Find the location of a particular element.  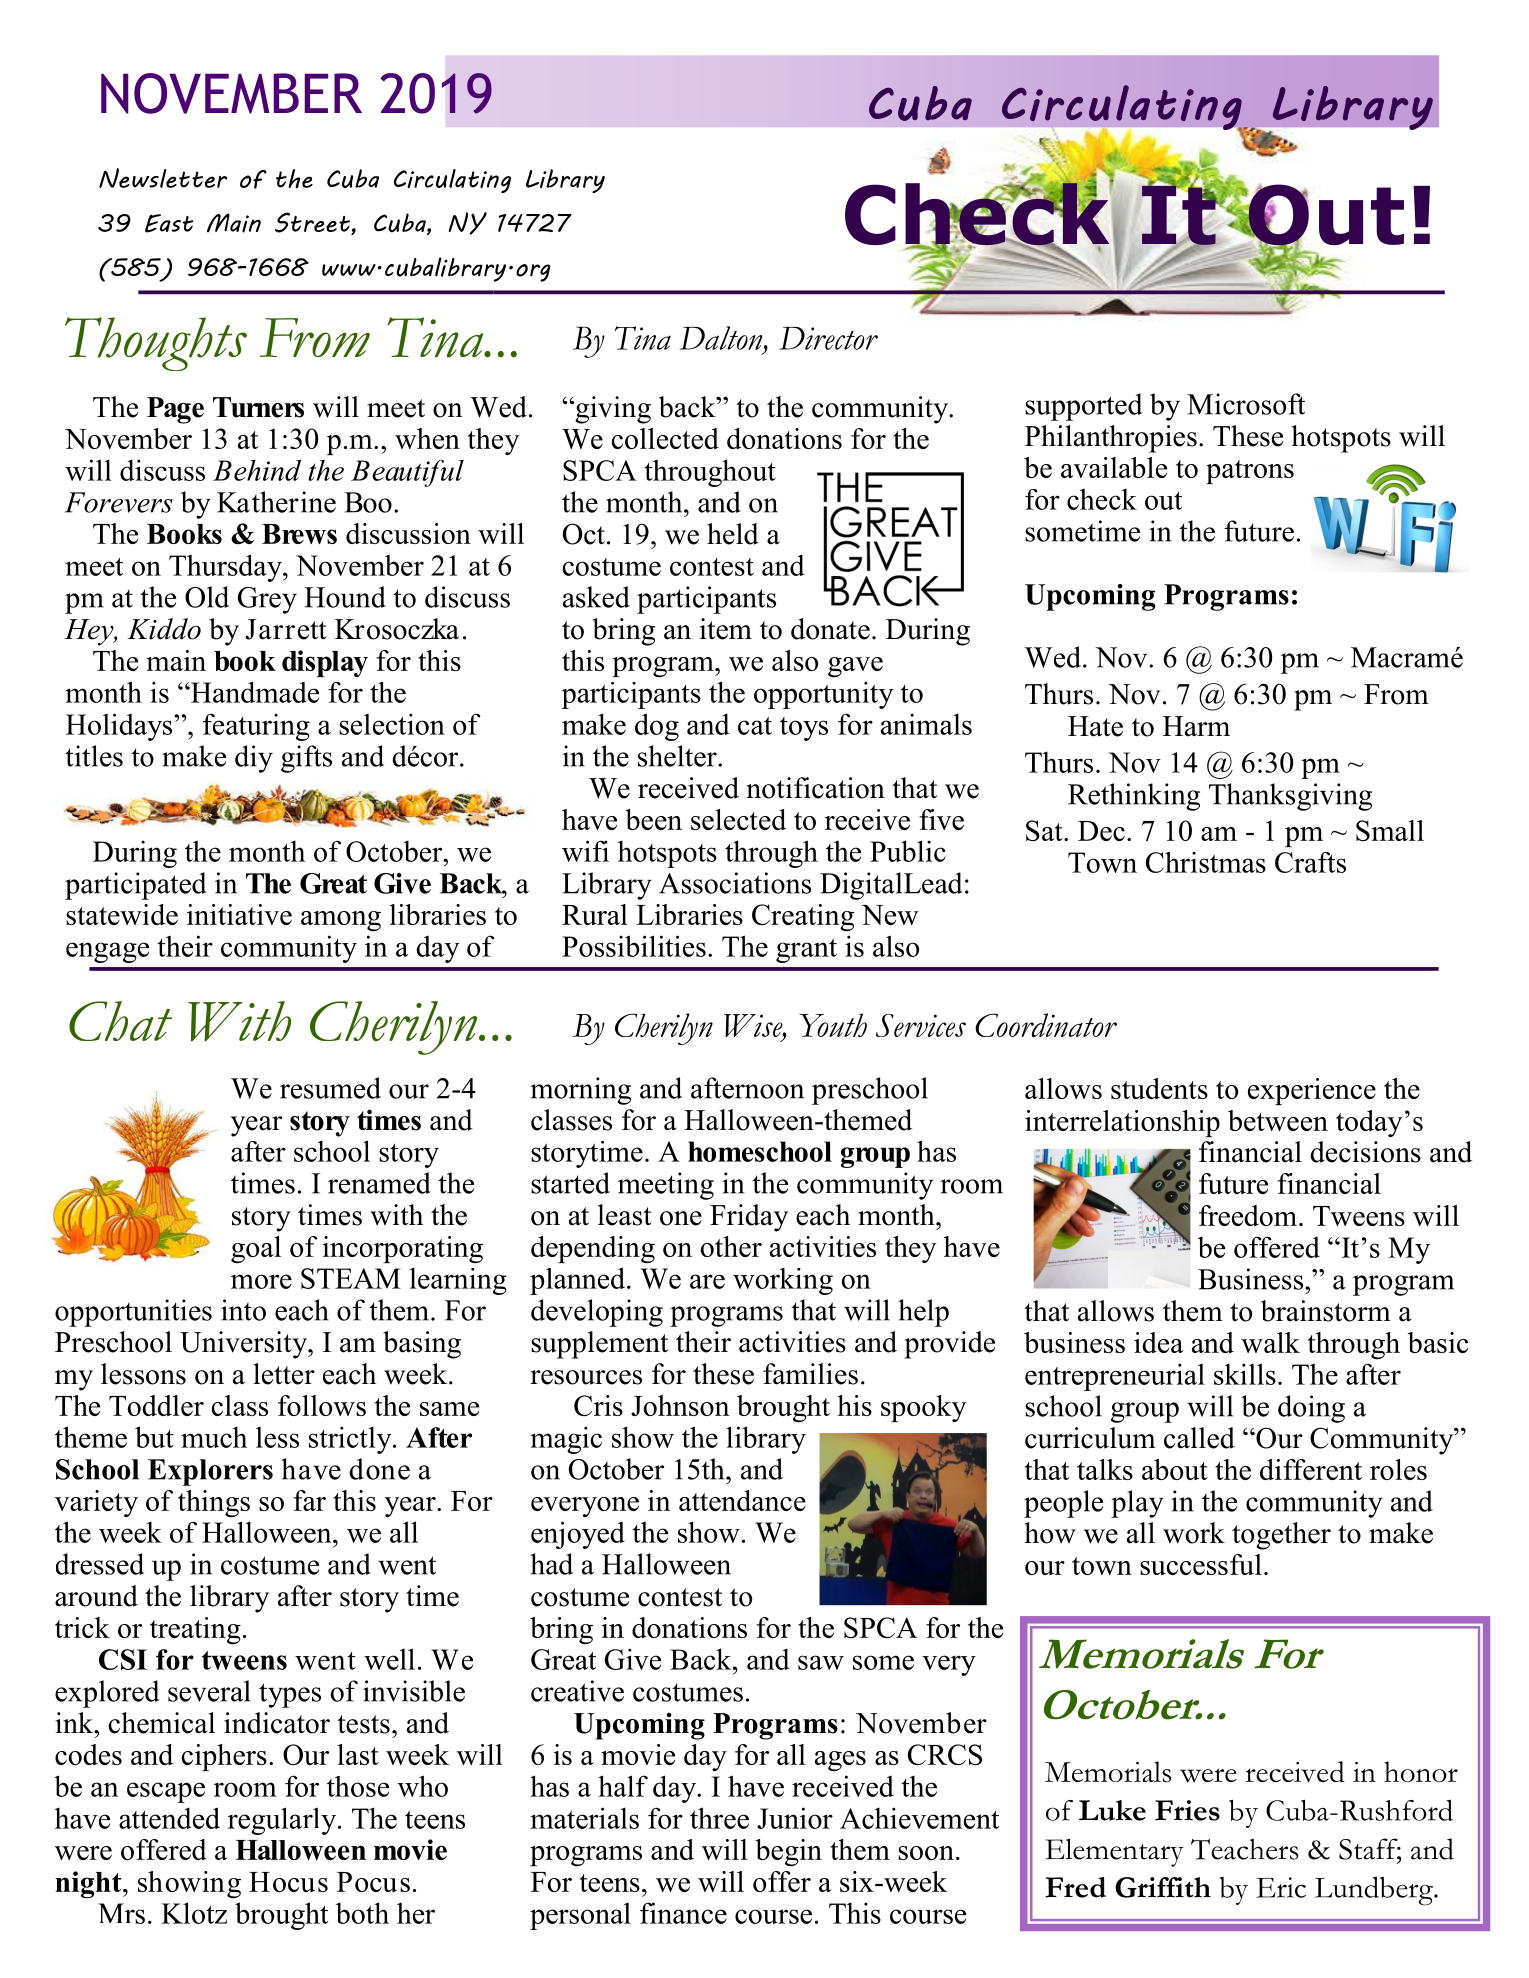

Microsoft is located at coordinates (1246, 404).
